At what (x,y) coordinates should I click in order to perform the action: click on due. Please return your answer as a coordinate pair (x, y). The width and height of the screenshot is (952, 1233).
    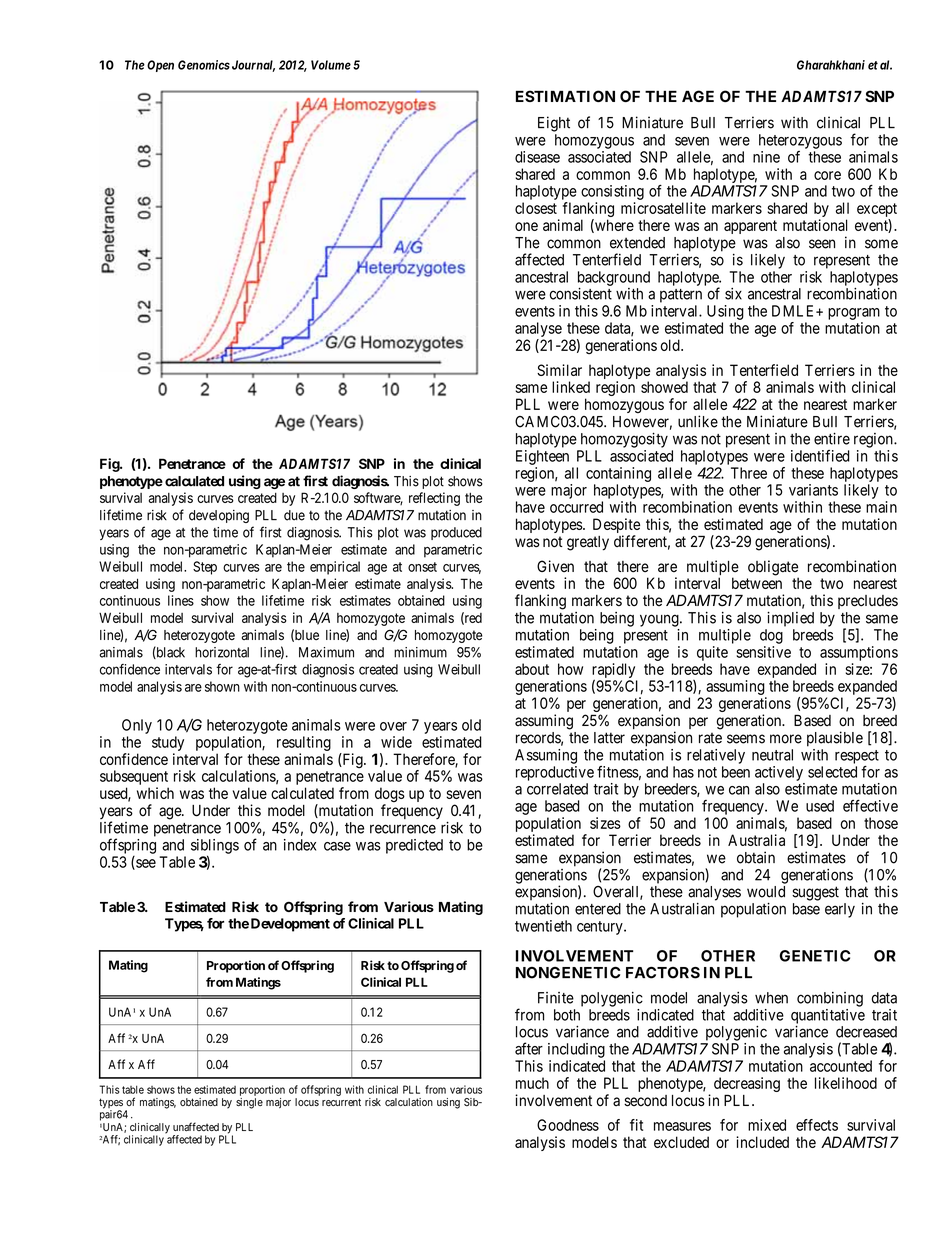
    Looking at the image, I should click on (294, 515).
